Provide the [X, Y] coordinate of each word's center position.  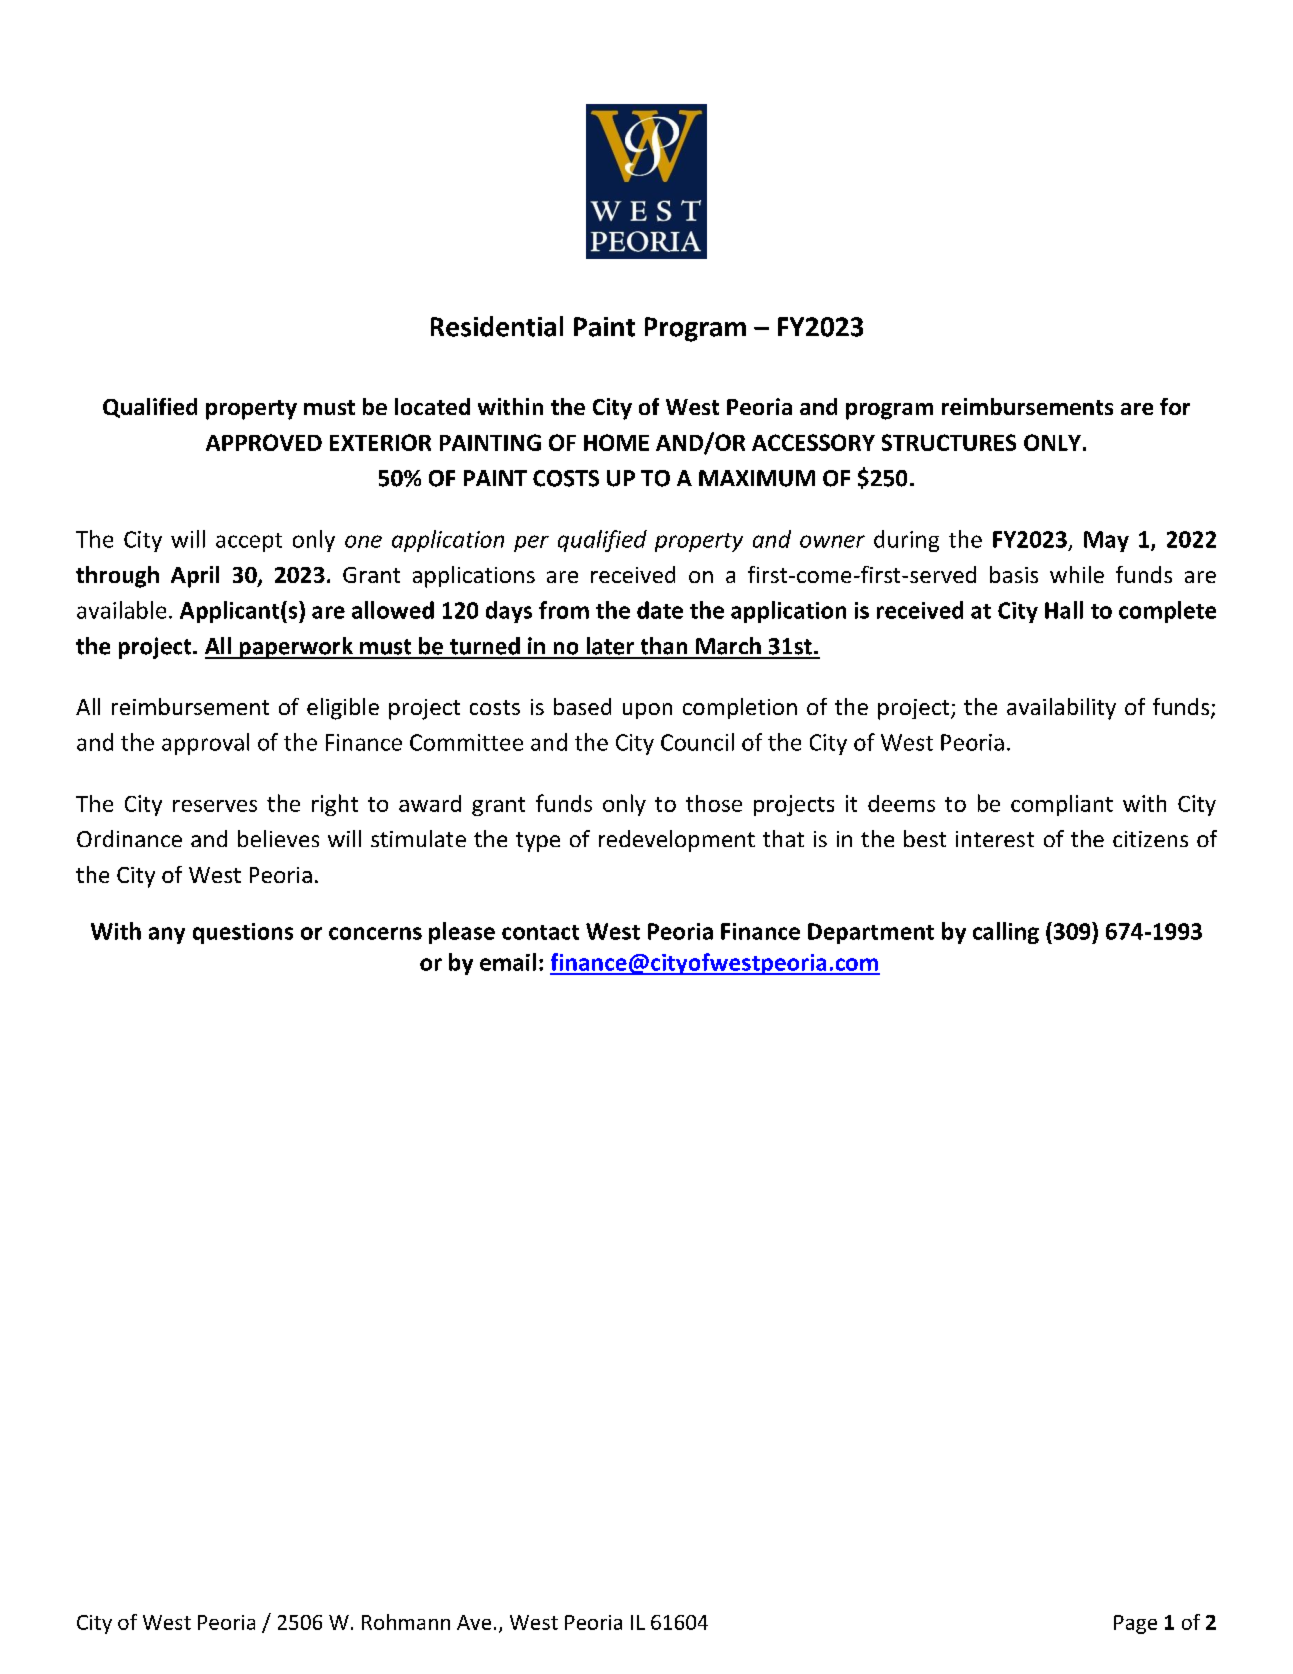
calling [1006, 933]
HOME [616, 442]
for [1175, 406]
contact [540, 932]
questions [243, 933]
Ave [474, 1622]
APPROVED [264, 442]
